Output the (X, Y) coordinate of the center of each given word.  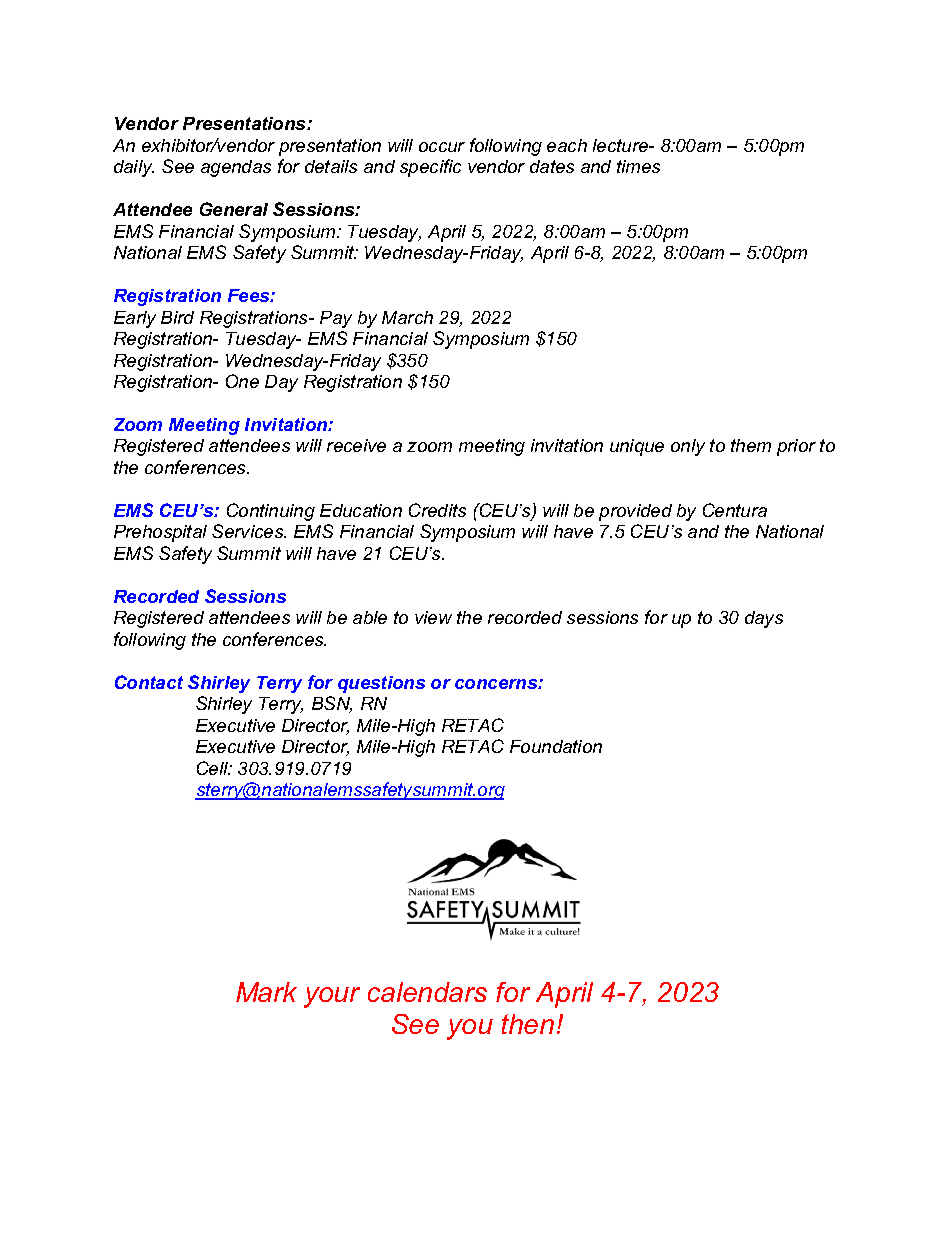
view (433, 617)
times (638, 166)
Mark (266, 992)
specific (430, 168)
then (528, 1024)
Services (248, 531)
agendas (236, 168)
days (764, 619)
